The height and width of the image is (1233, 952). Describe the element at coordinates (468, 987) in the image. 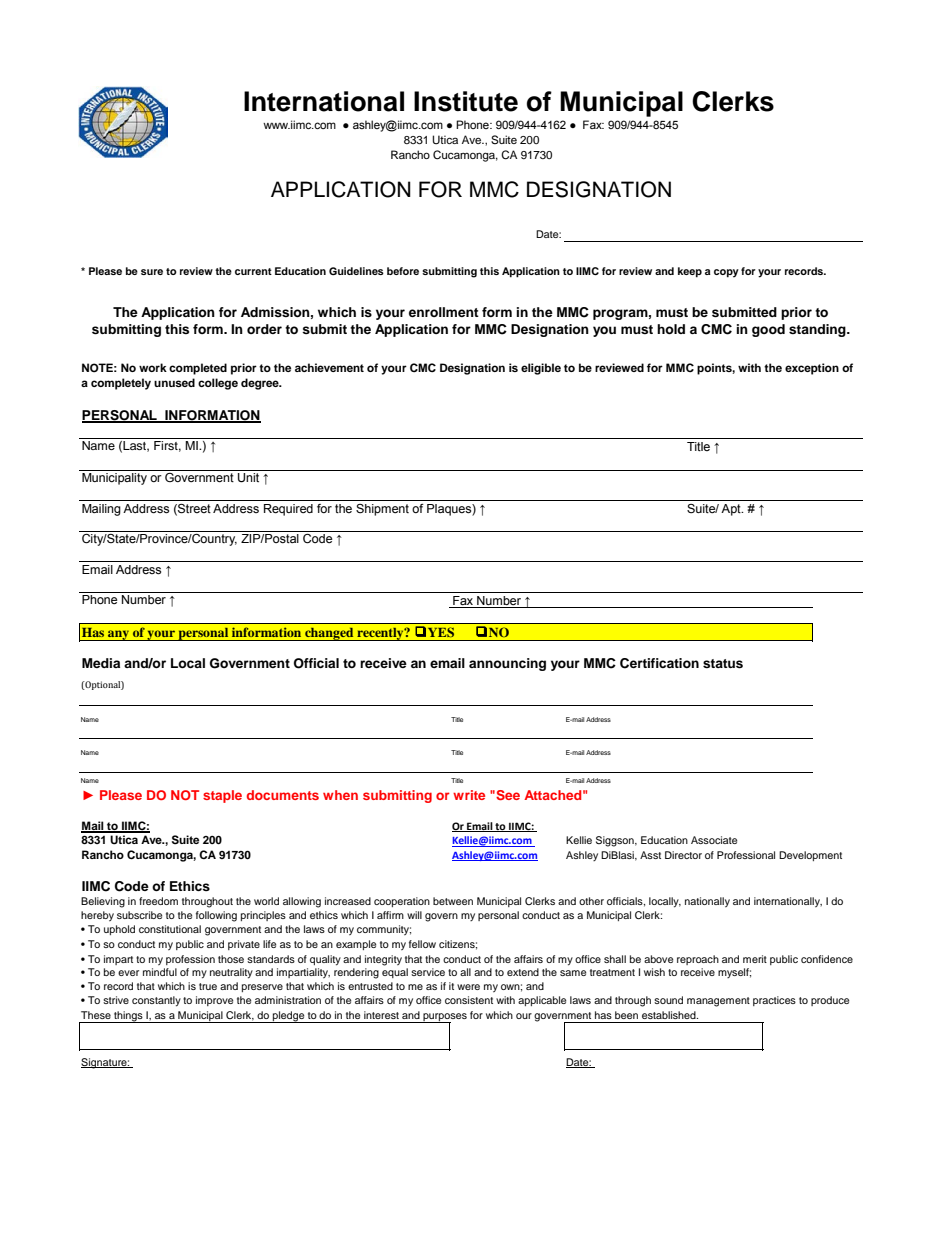

I see `were` at that location.
